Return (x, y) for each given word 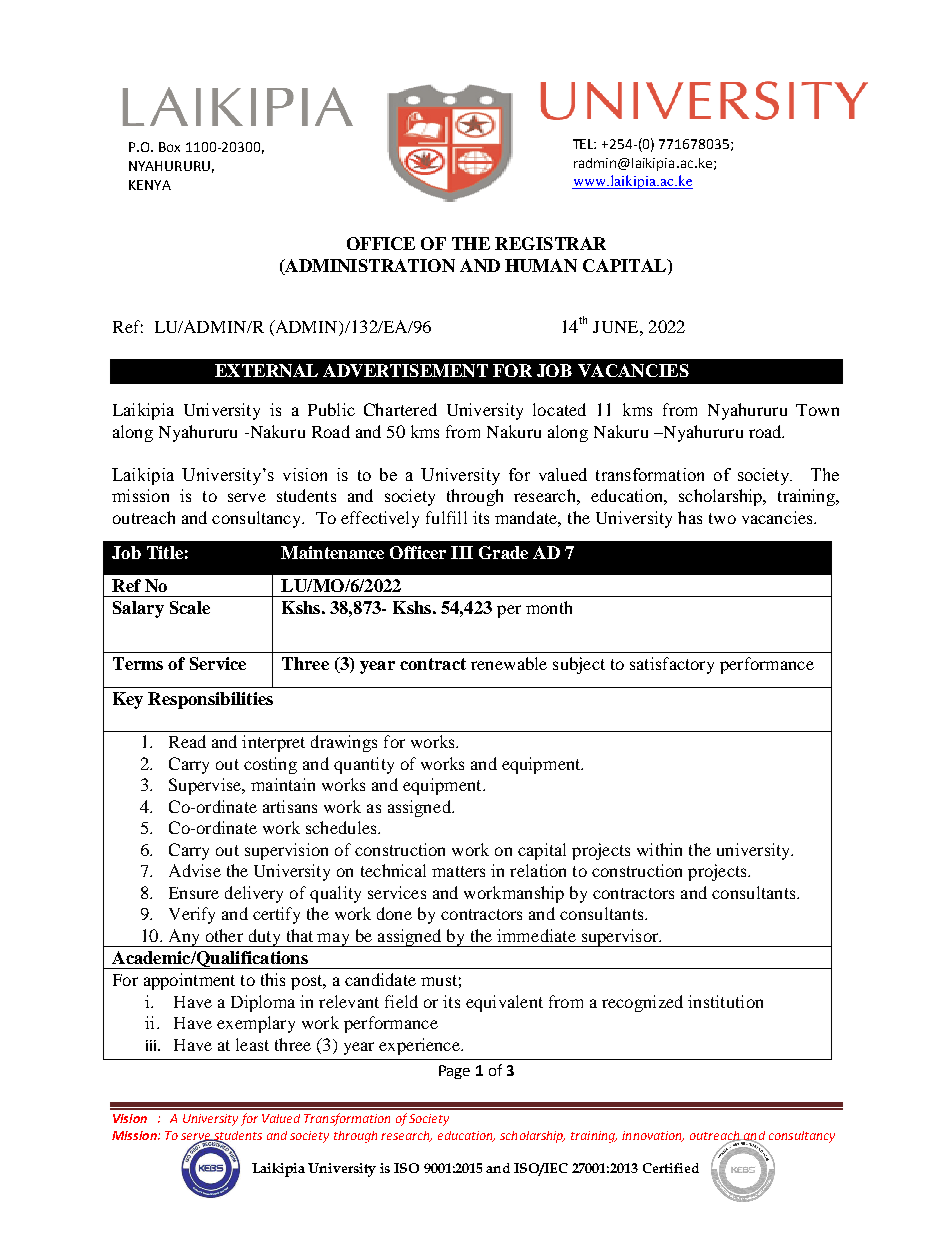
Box (169, 147)
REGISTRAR (550, 243)
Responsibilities (210, 700)
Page (454, 1072)
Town (817, 410)
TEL (584, 144)
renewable (509, 663)
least (252, 1044)
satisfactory (672, 665)
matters (458, 871)
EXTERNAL (266, 370)
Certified (671, 1168)
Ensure (194, 893)
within (659, 849)
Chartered (400, 409)
